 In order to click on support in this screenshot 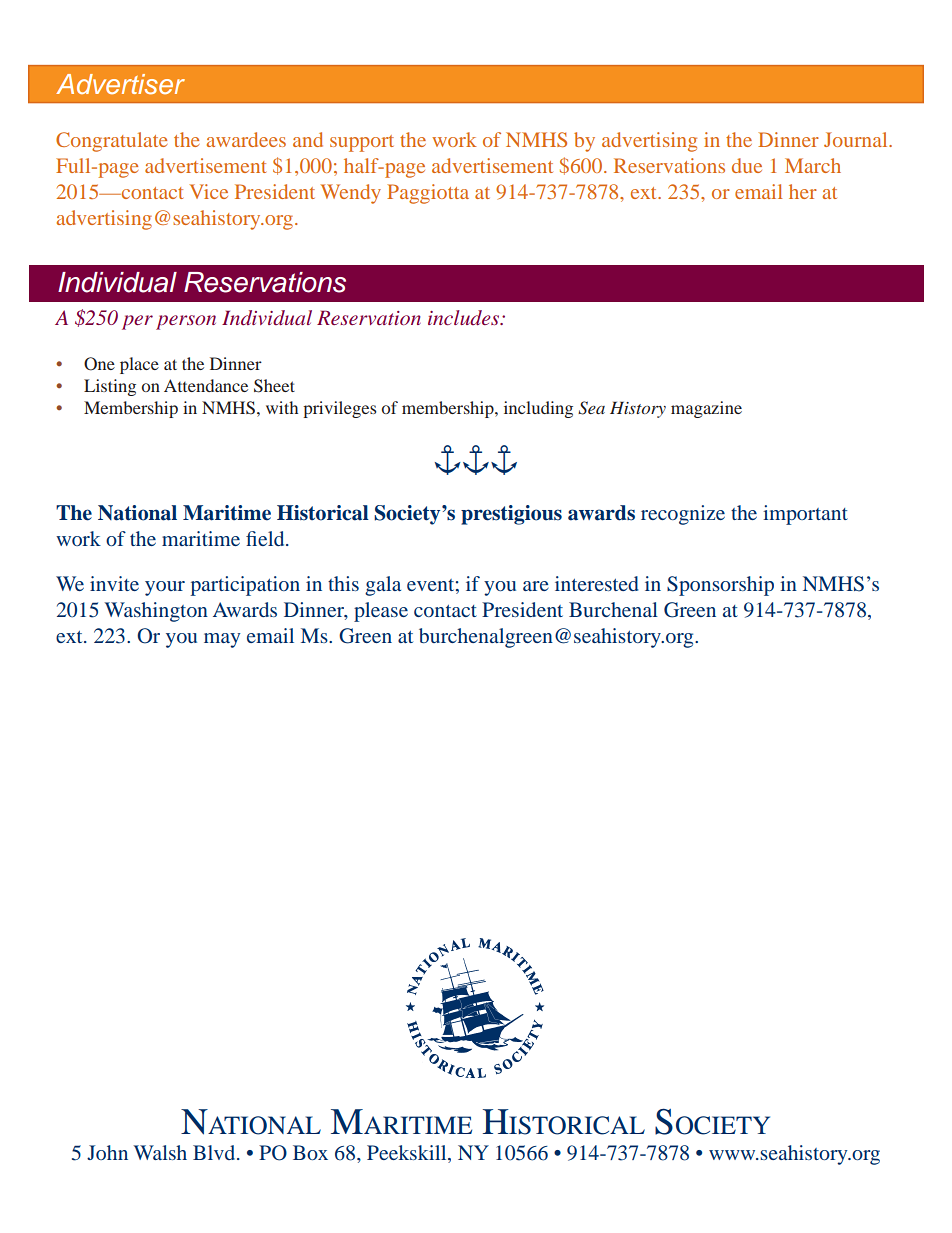, I will do `click(362, 143)`.
